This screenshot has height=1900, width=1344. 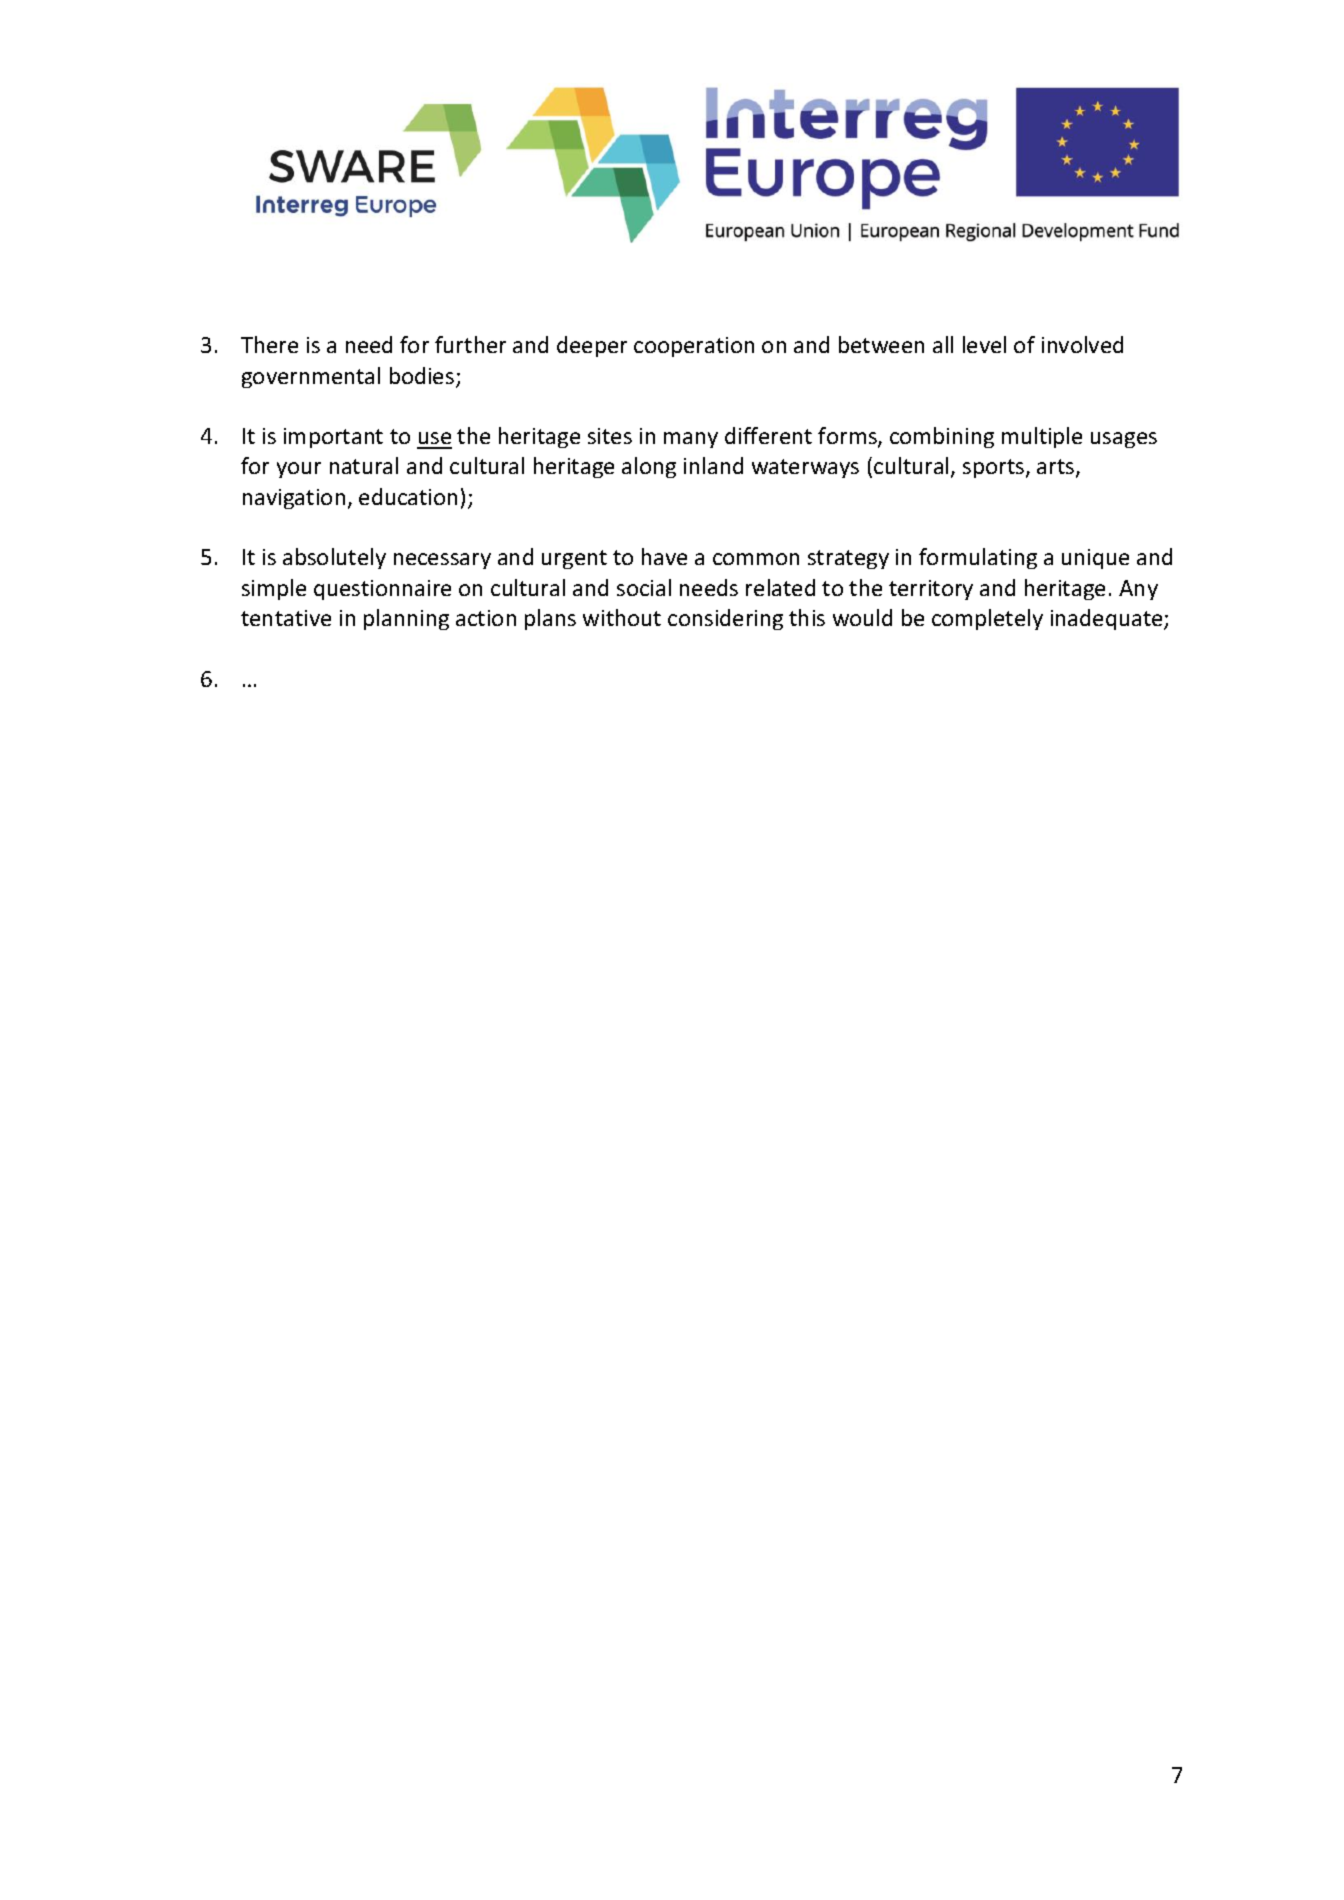 What do you see at coordinates (725, 619) in the screenshot?
I see `considering` at bounding box center [725, 619].
